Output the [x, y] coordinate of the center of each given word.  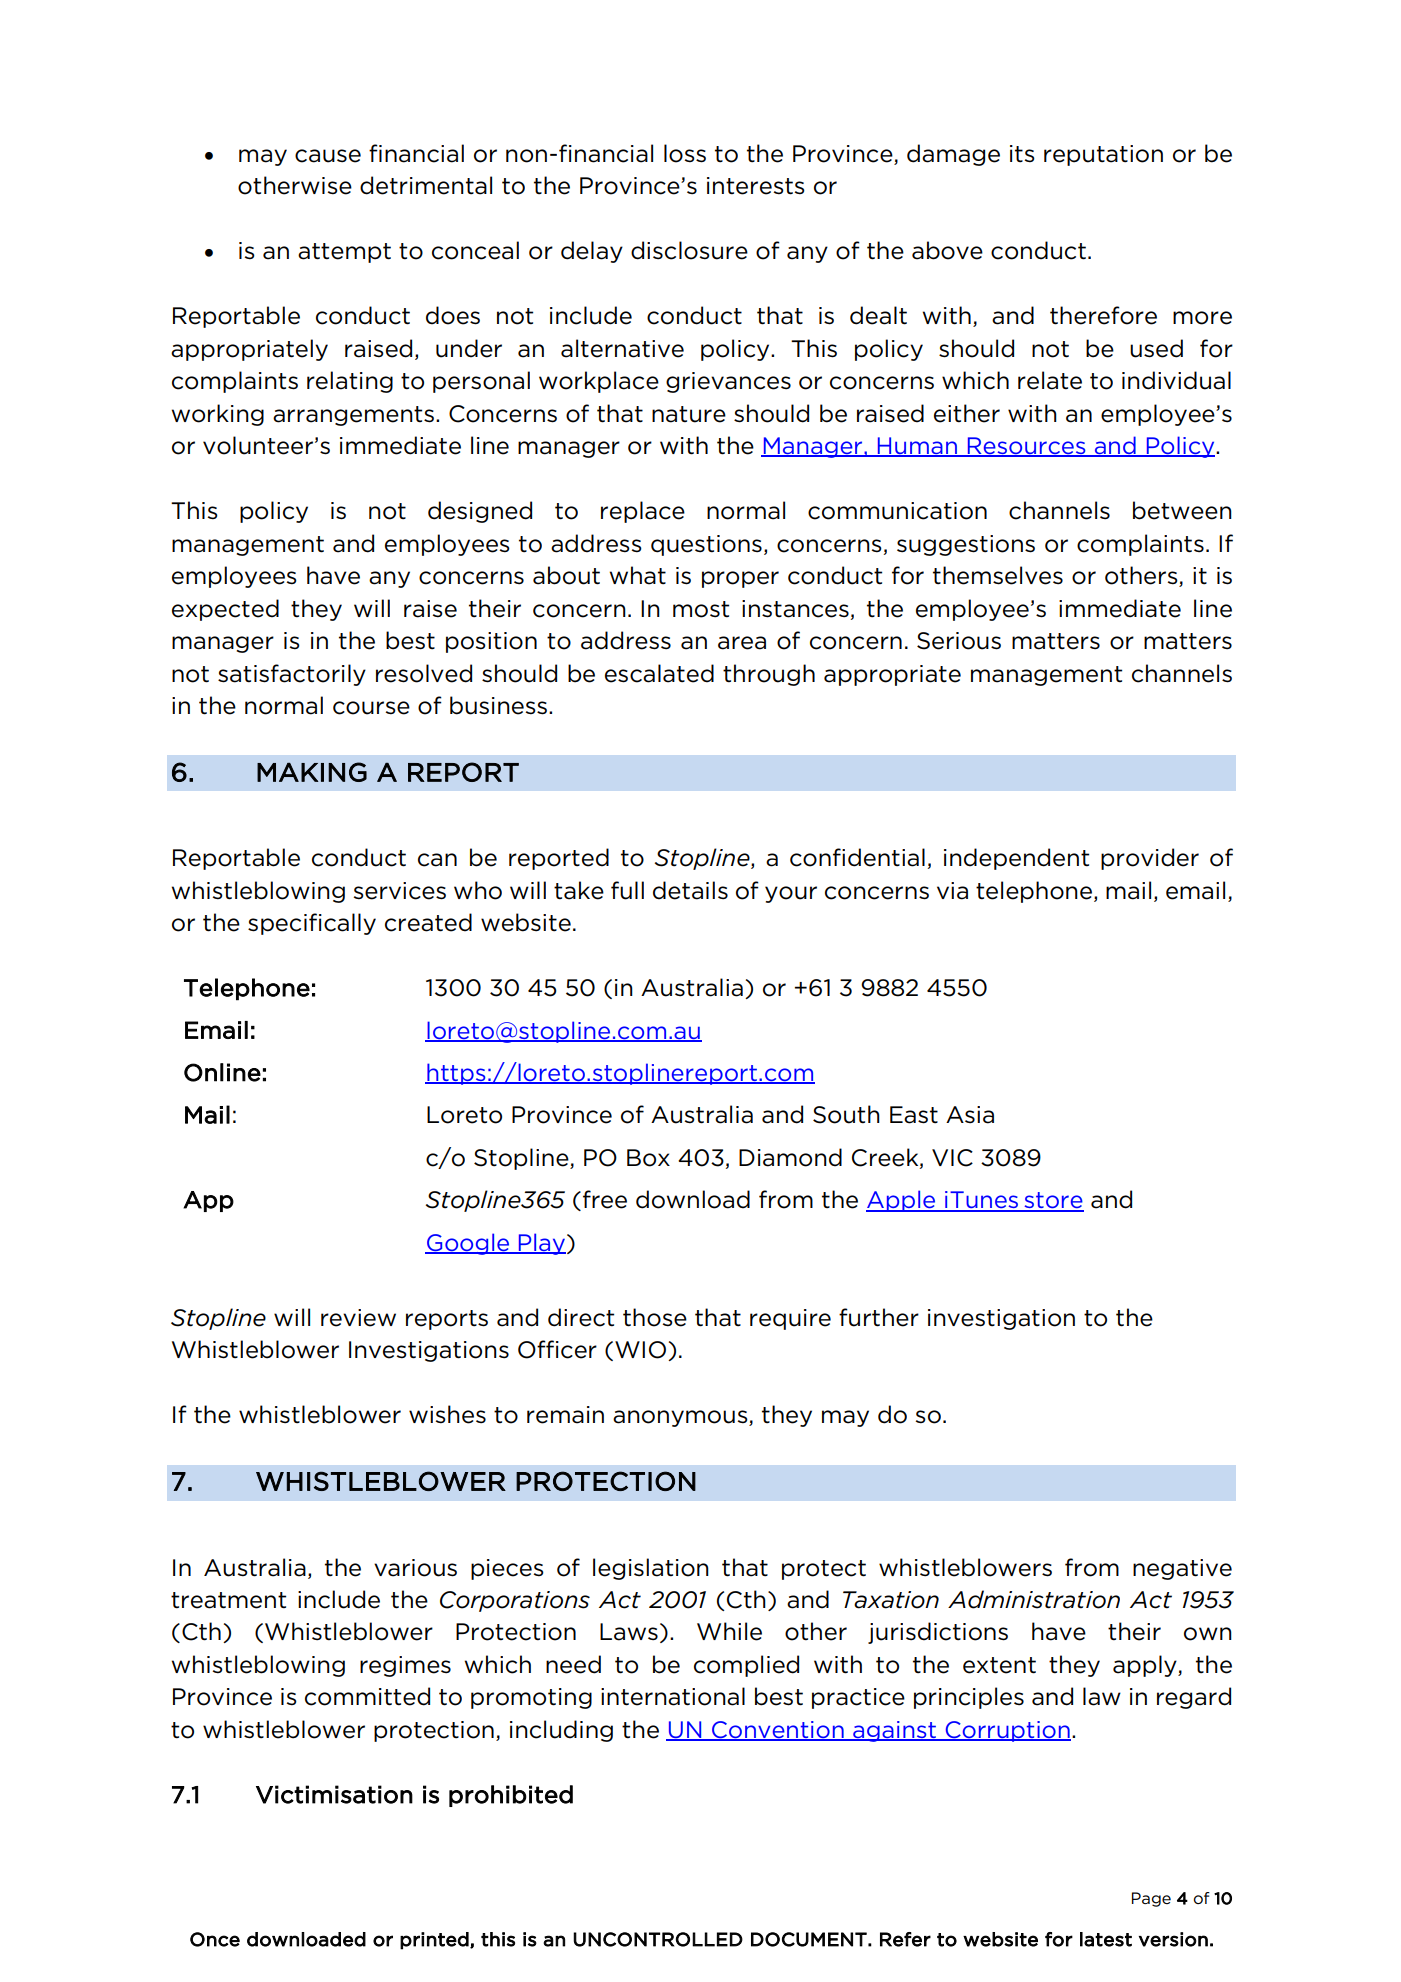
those [655, 1317]
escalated [659, 673]
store [1053, 1201]
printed [435, 1941]
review [358, 1318]
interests [756, 186]
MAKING [312, 772]
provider [1150, 859]
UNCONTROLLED [658, 1939]
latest [1106, 1939]
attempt [344, 253]
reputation [1103, 155]
